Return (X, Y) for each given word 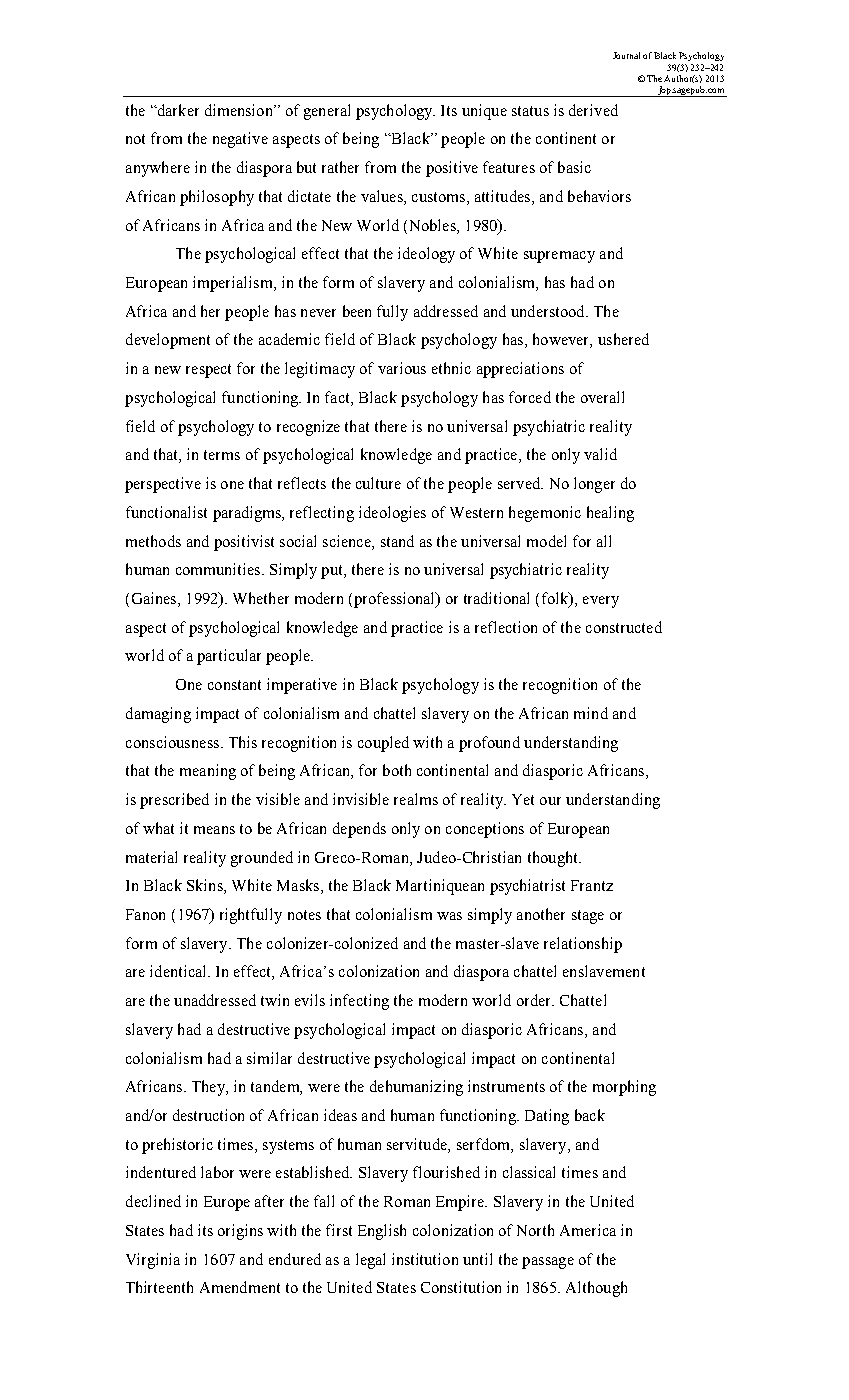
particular (229, 657)
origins (240, 1232)
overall (602, 397)
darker (177, 110)
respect (208, 371)
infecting (359, 1002)
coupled (383, 744)
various (402, 368)
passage (548, 1263)
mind (591, 713)
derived (593, 110)
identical (179, 971)
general (327, 112)
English (382, 1232)
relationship (583, 945)
